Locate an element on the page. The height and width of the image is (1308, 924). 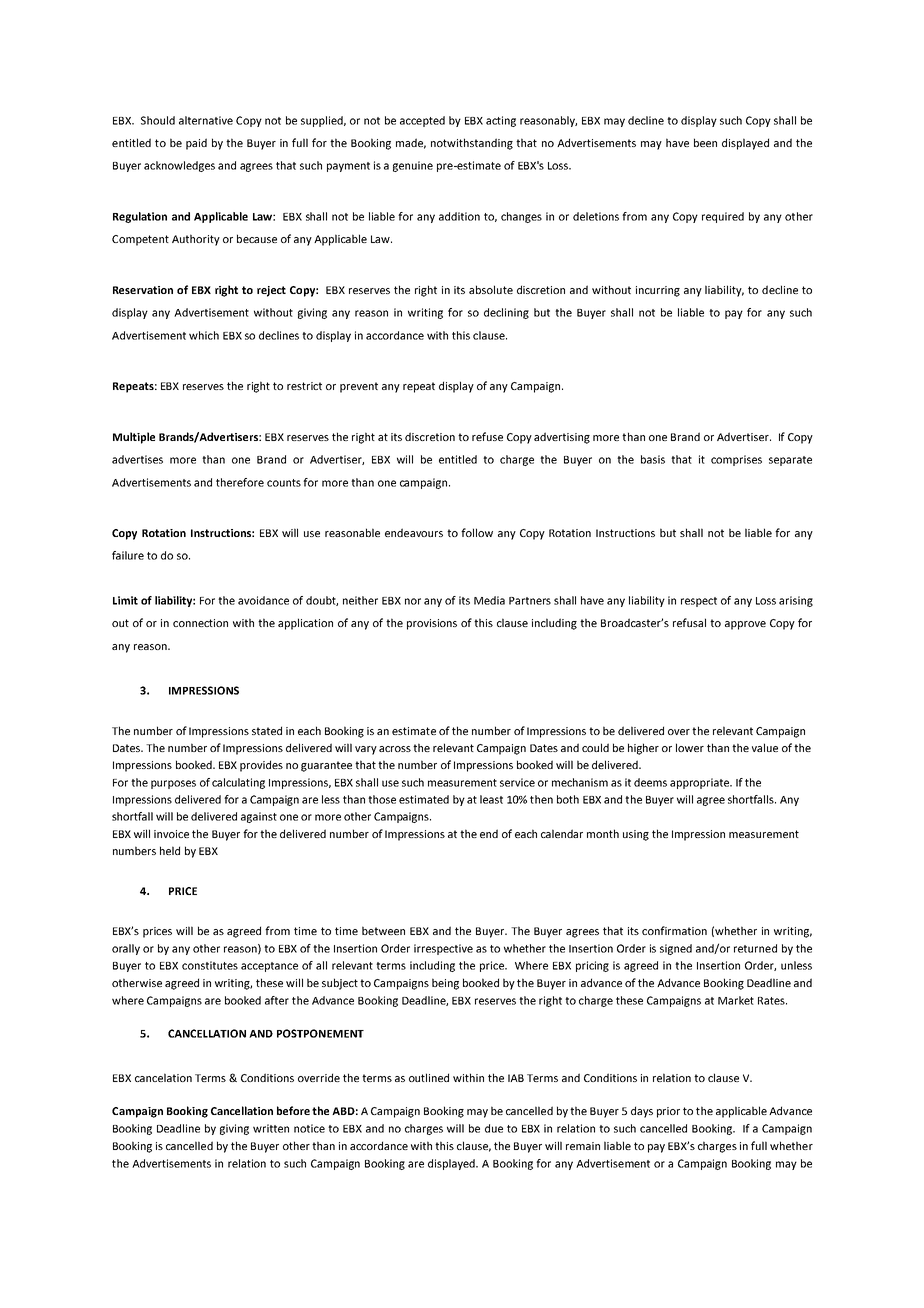
paid is located at coordinates (196, 144).
